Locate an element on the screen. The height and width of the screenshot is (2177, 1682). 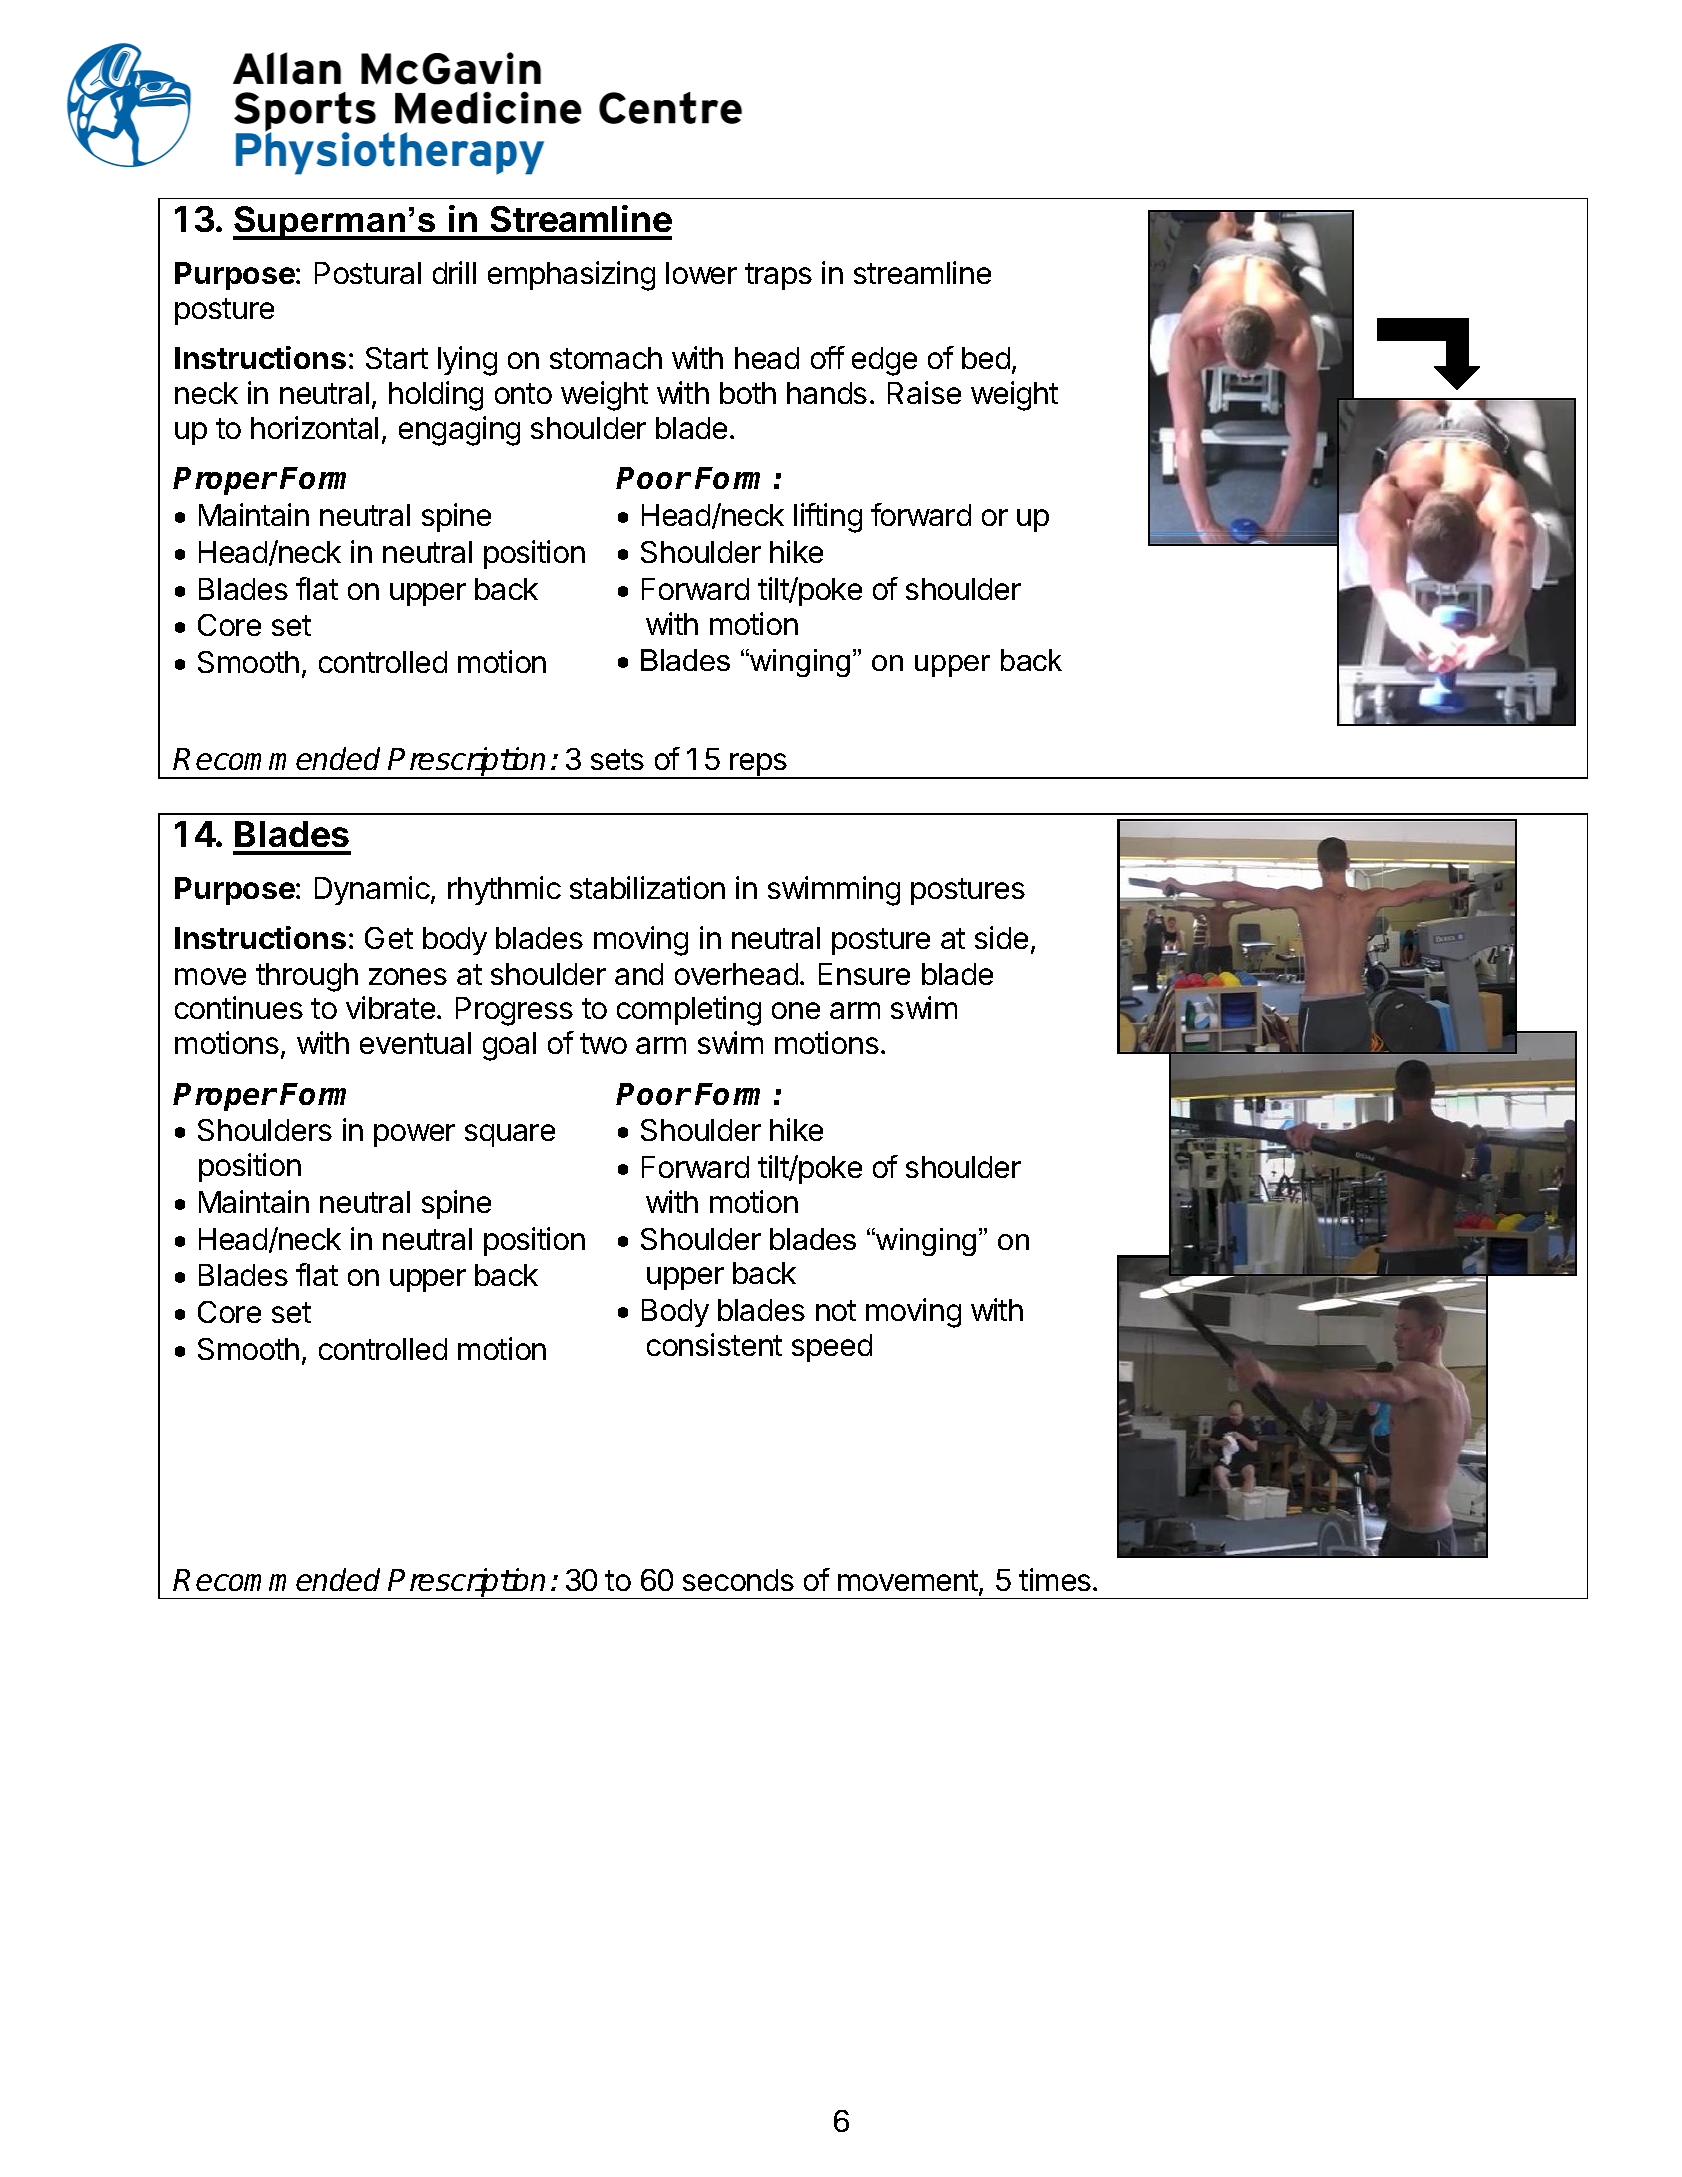
stabilization is located at coordinates (647, 887).
